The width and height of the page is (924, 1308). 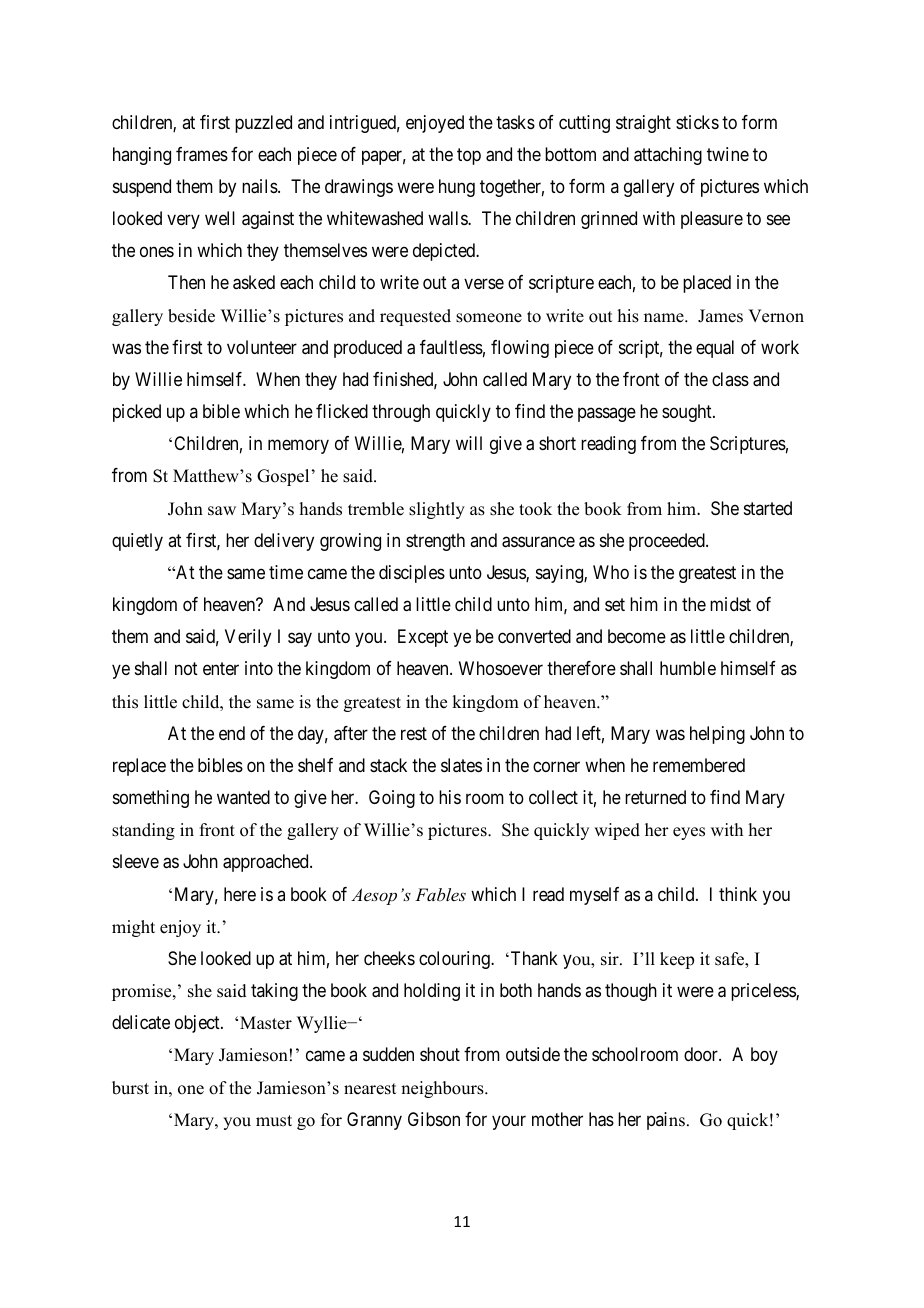 I want to click on approached, so click(x=267, y=863).
